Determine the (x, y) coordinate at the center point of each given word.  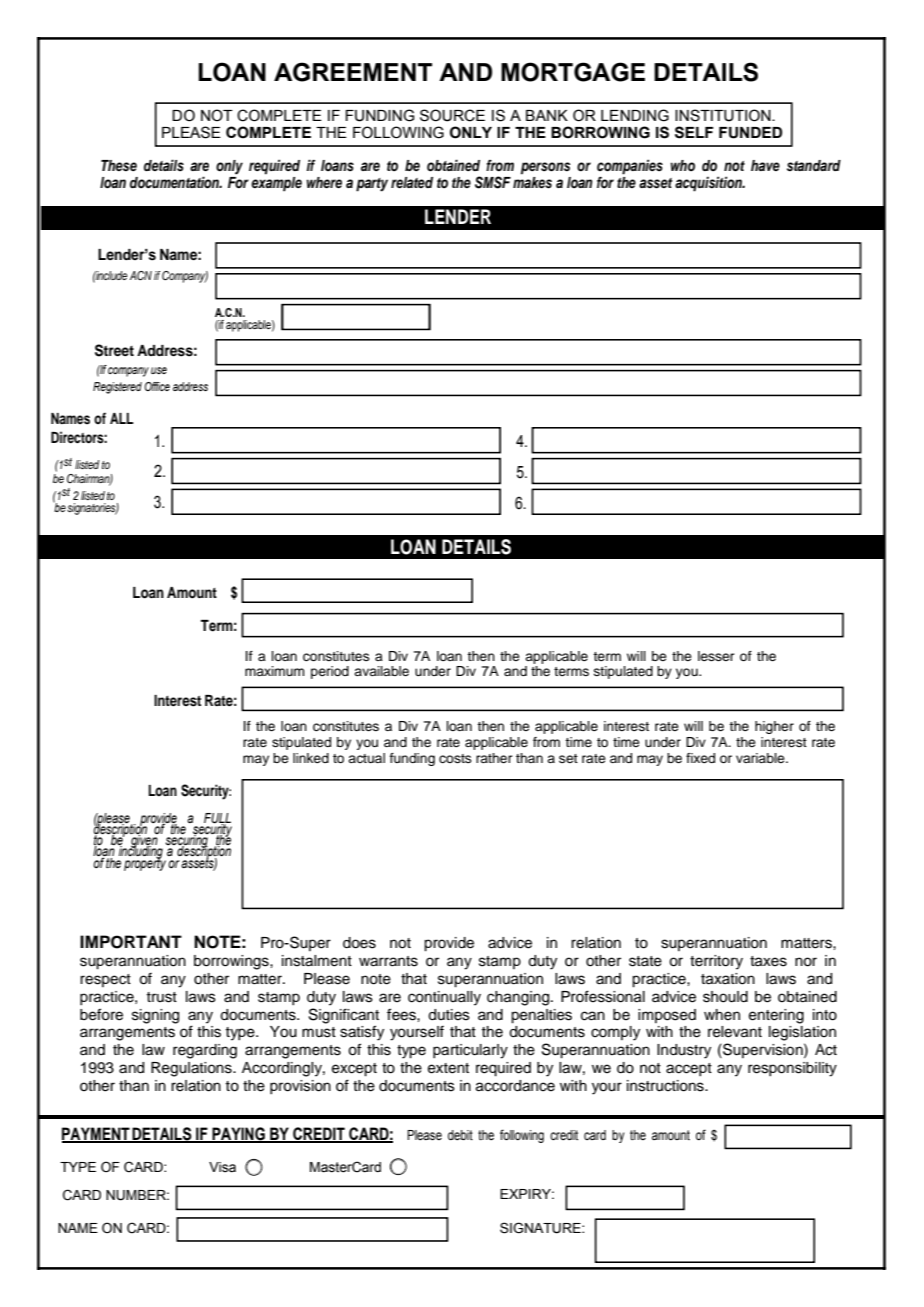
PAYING (239, 1135)
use (159, 370)
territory (716, 962)
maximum (274, 671)
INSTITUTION (724, 115)
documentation (176, 182)
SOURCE (452, 115)
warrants (388, 961)
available (381, 671)
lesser (716, 656)
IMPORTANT (131, 942)
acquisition (709, 184)
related (412, 182)
